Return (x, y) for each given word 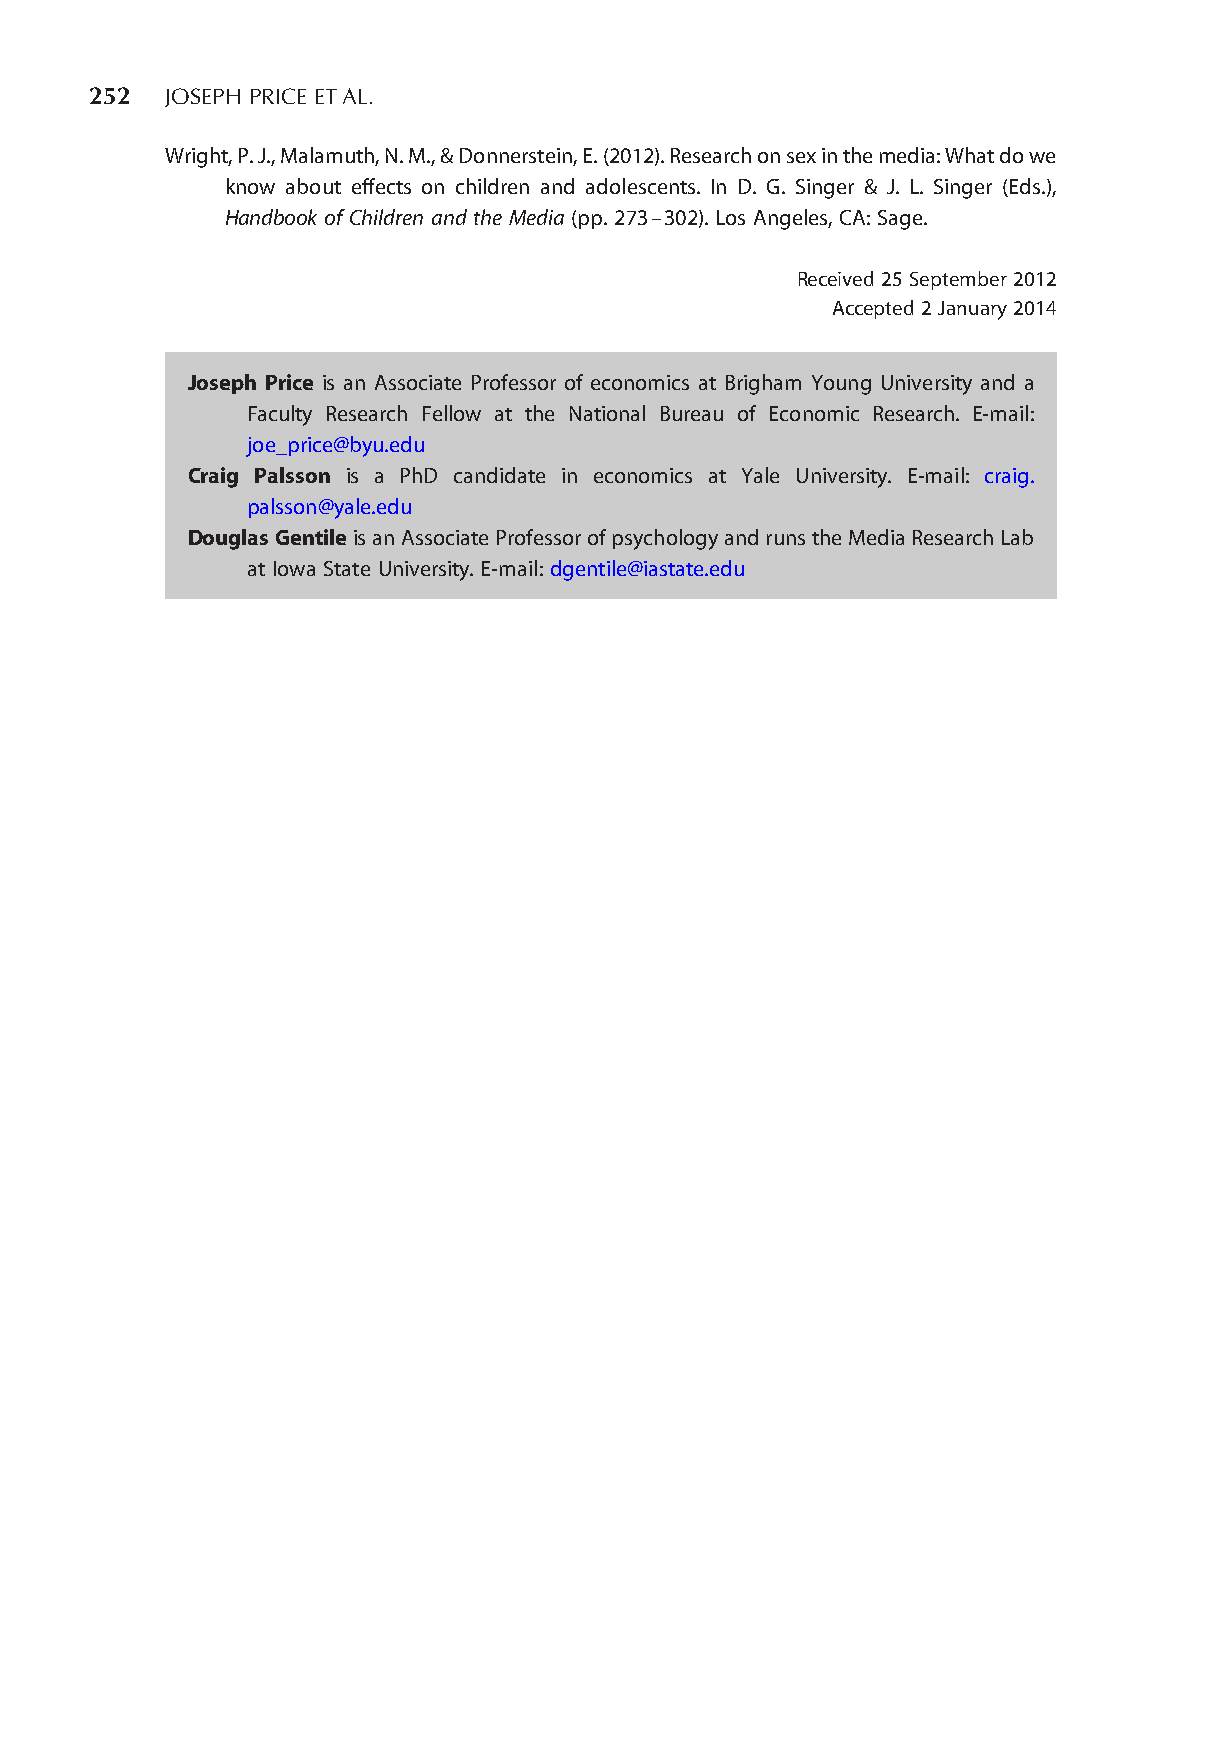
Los (731, 217)
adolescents (642, 186)
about (313, 186)
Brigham (763, 384)
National (607, 413)
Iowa (294, 568)
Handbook (271, 217)
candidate (499, 475)
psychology (665, 539)
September (958, 280)
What (969, 155)
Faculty (280, 415)
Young (841, 385)
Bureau (692, 413)
